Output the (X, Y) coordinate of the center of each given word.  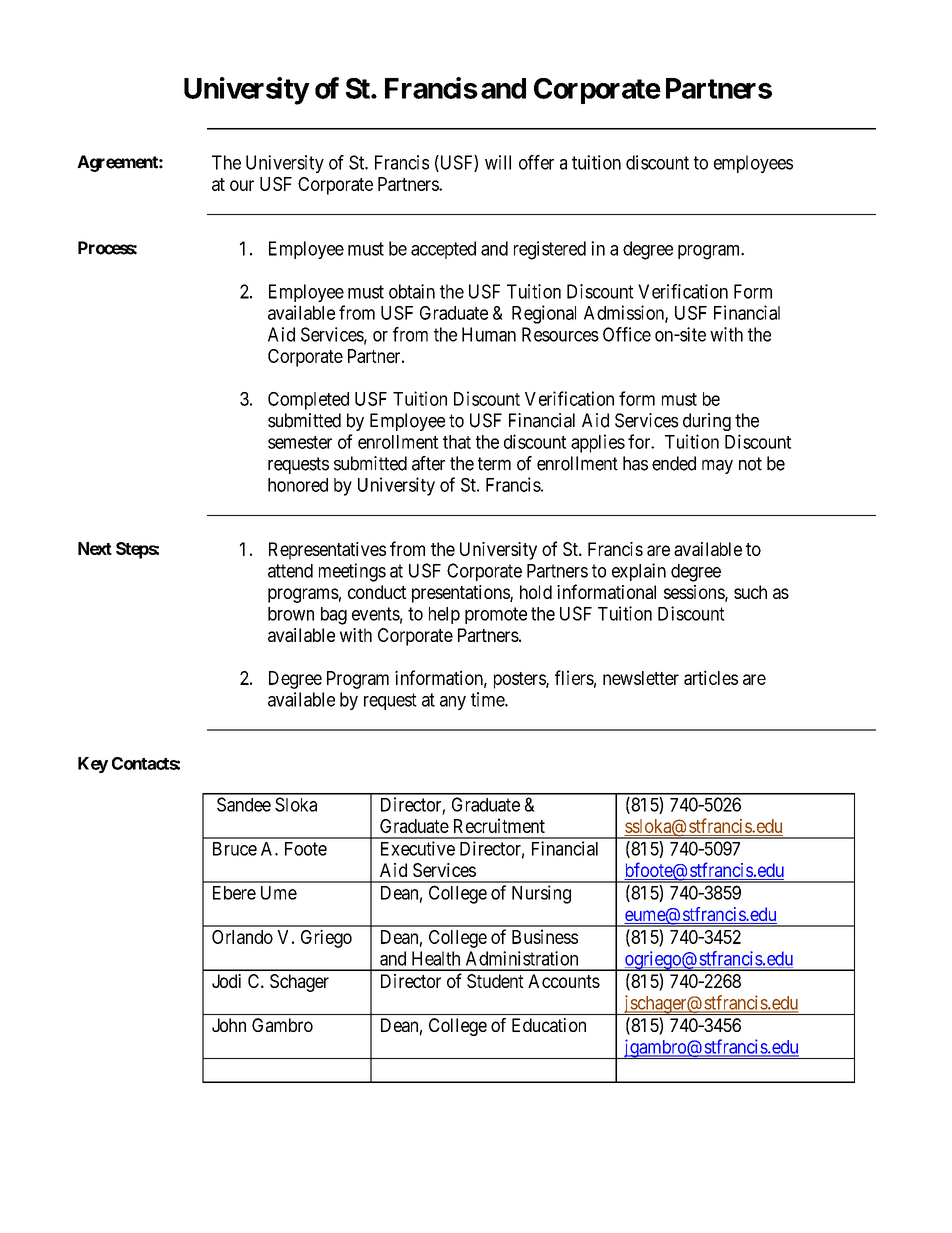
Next (95, 548)
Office (627, 334)
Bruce (235, 849)
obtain (412, 291)
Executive (418, 848)
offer (536, 162)
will (498, 162)
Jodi (226, 981)
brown (291, 614)
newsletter (641, 678)
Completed (308, 401)
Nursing (541, 894)
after (428, 463)
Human (489, 334)
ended (674, 463)
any (453, 703)
